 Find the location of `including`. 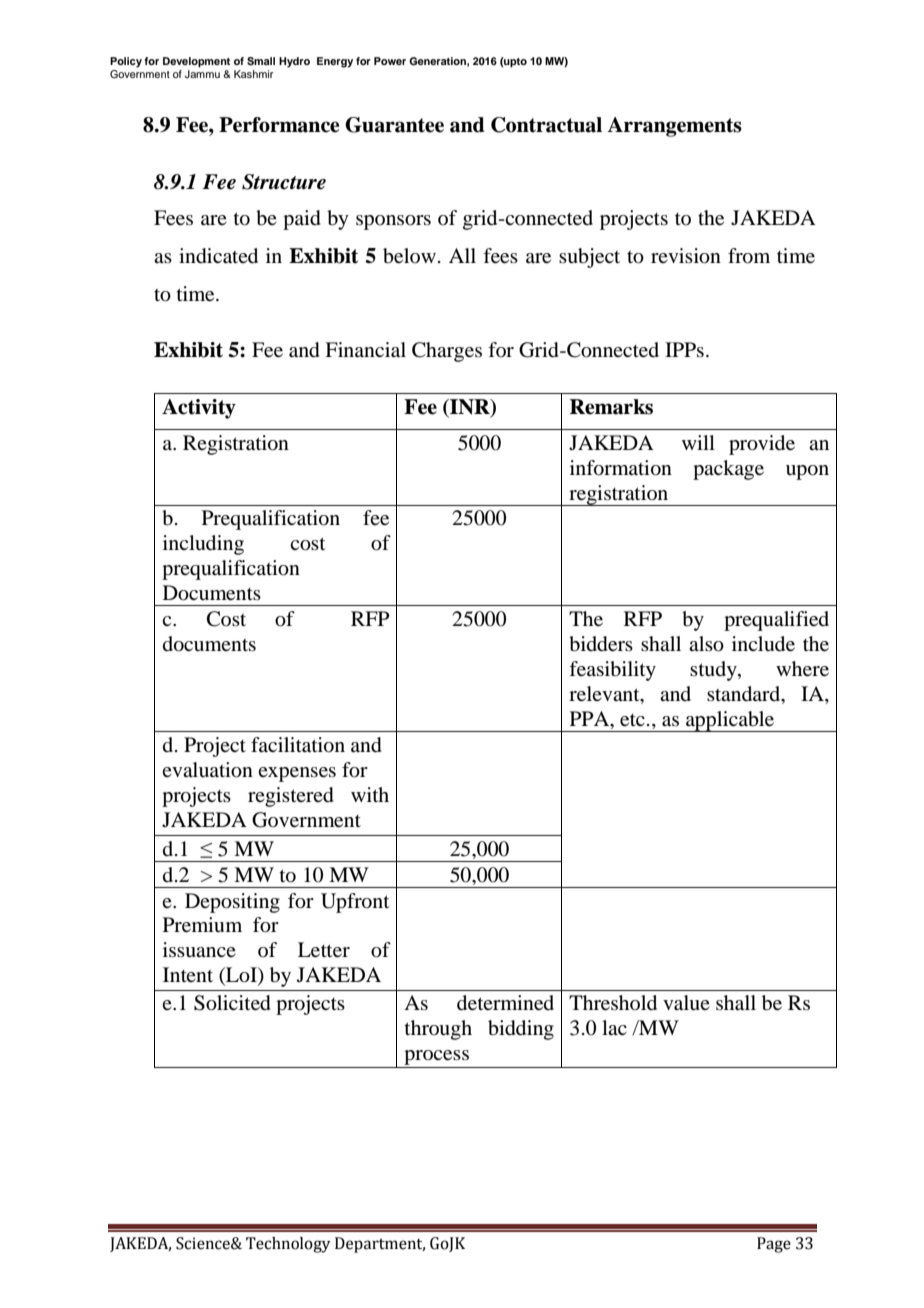

including is located at coordinates (203, 545).
